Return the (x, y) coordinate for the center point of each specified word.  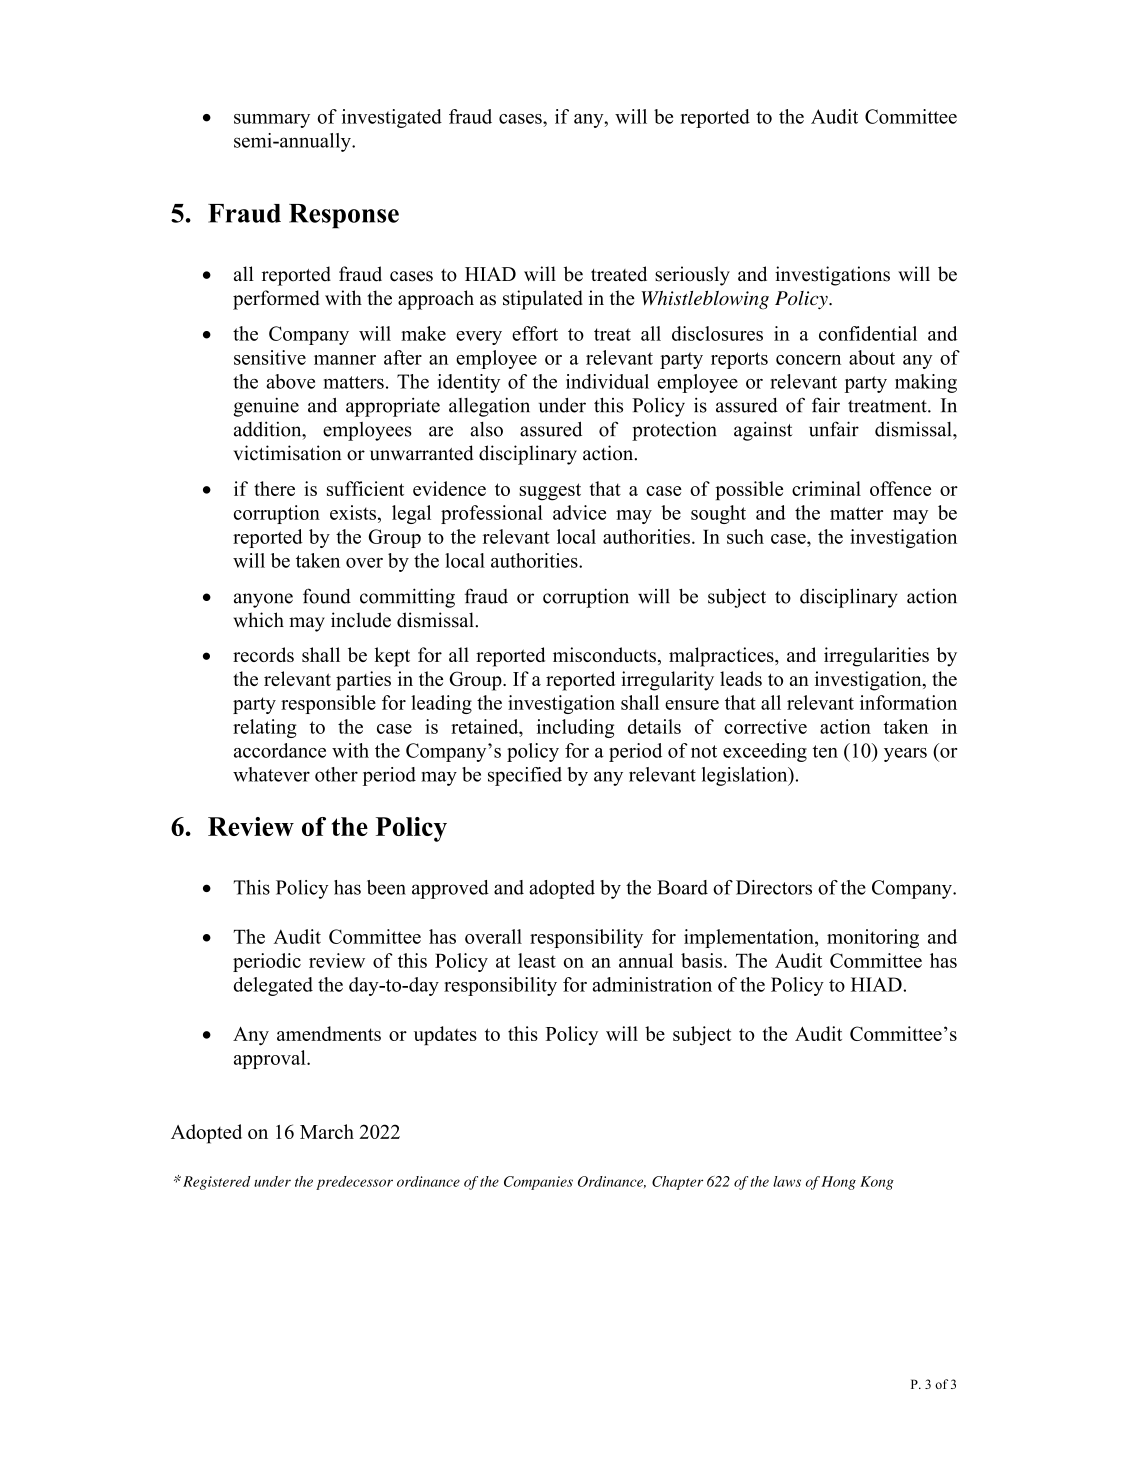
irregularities (876, 657)
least (537, 960)
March (327, 1131)
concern (808, 360)
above (290, 381)
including (575, 728)
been (386, 887)
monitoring (873, 938)
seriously (692, 276)
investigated (392, 118)
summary (272, 121)
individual (607, 381)
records (263, 654)
